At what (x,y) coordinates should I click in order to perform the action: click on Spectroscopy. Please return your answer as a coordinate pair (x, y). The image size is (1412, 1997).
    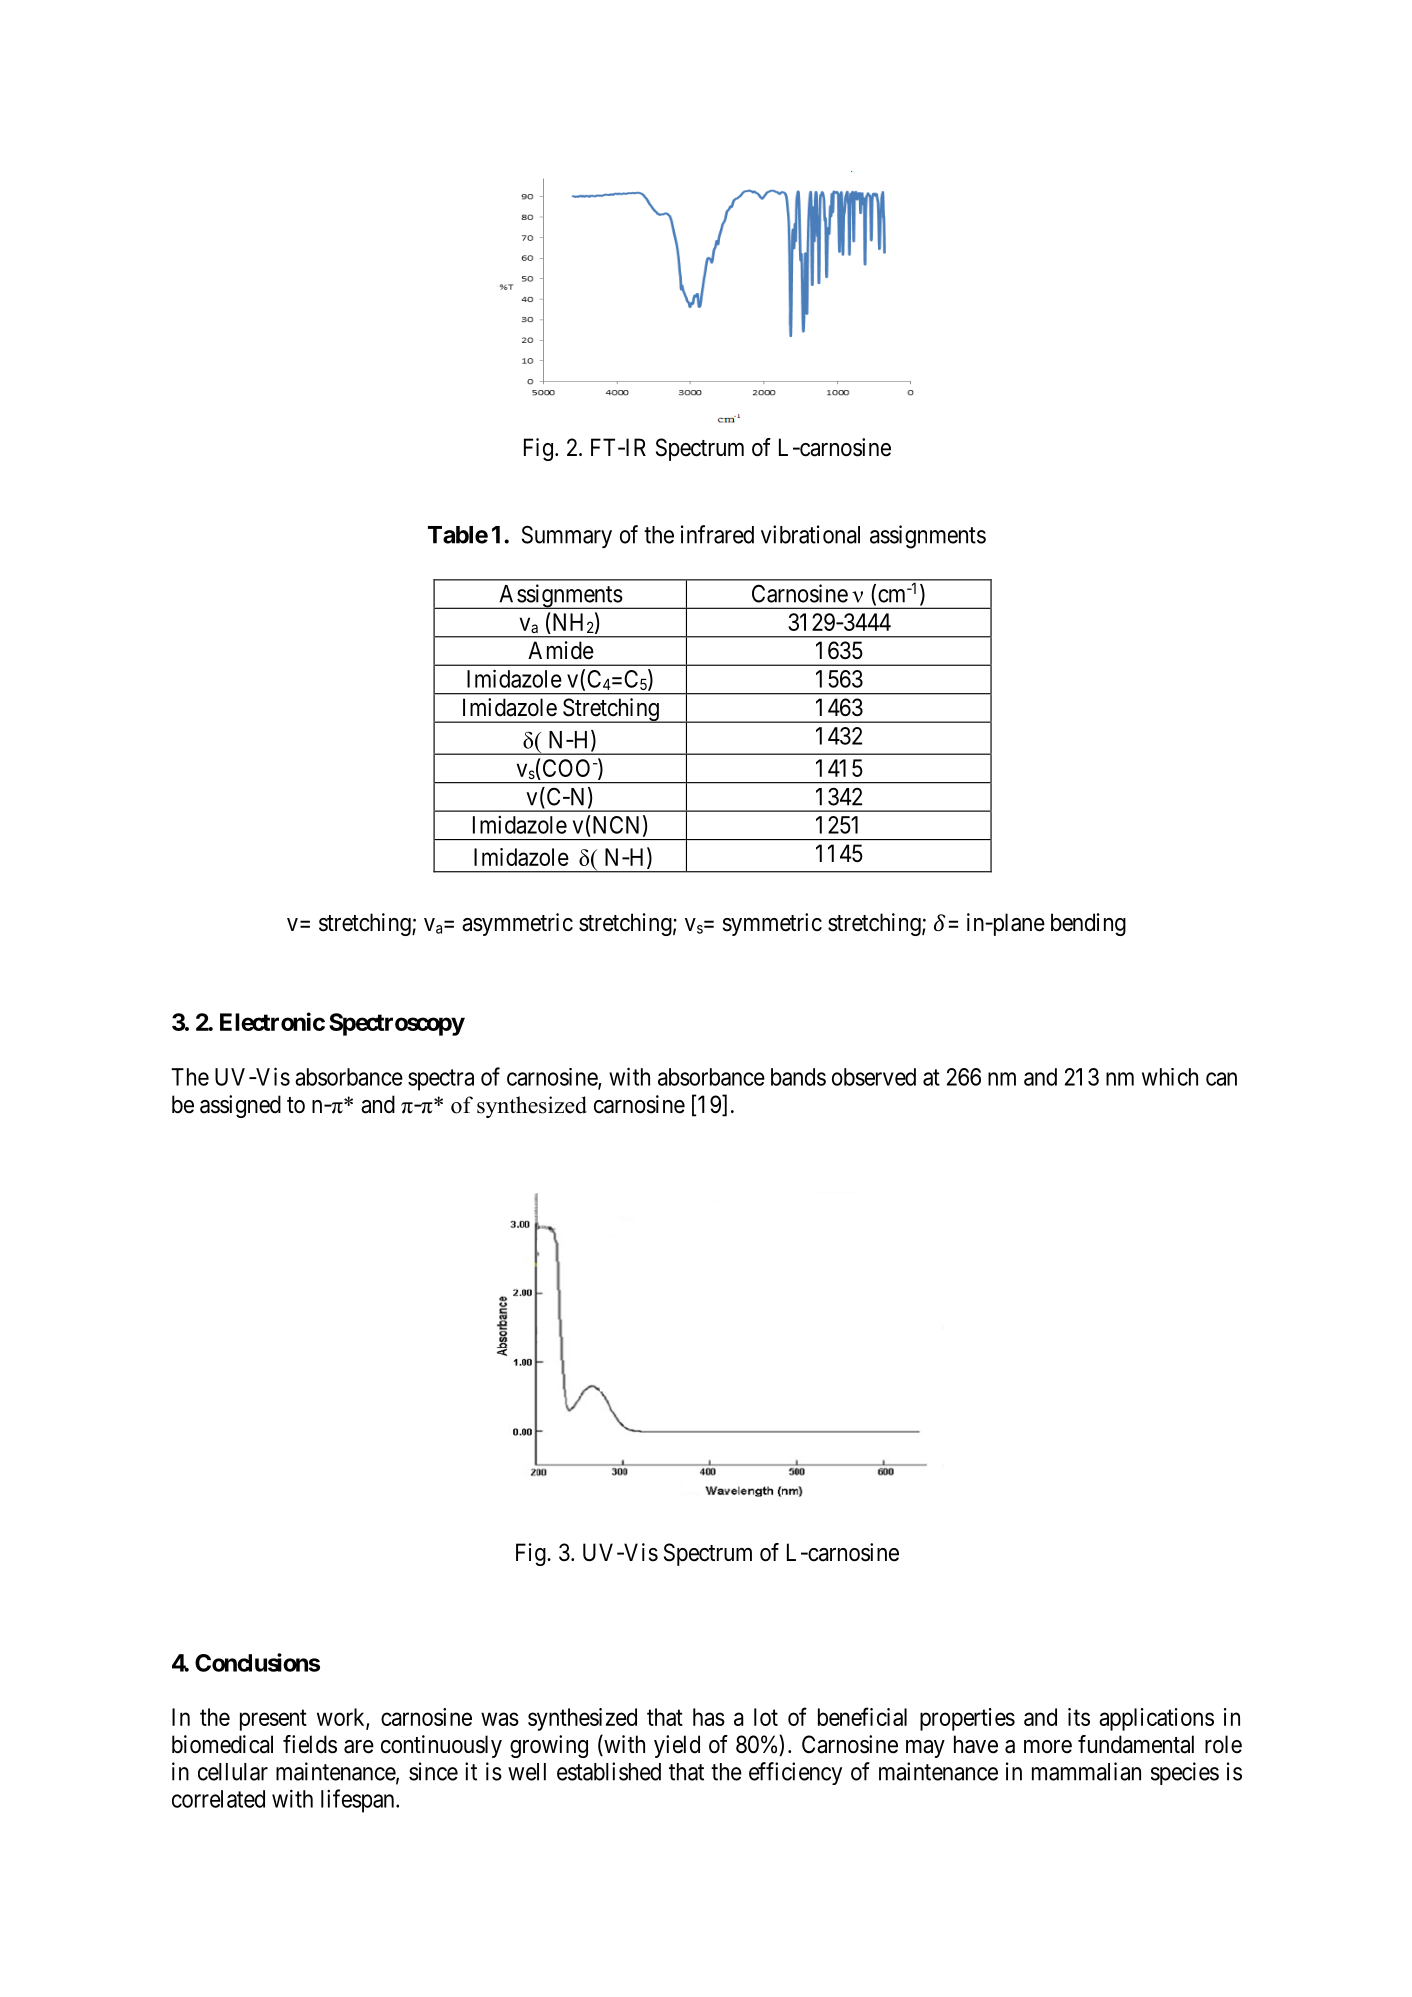
    Looking at the image, I should click on (397, 1024).
